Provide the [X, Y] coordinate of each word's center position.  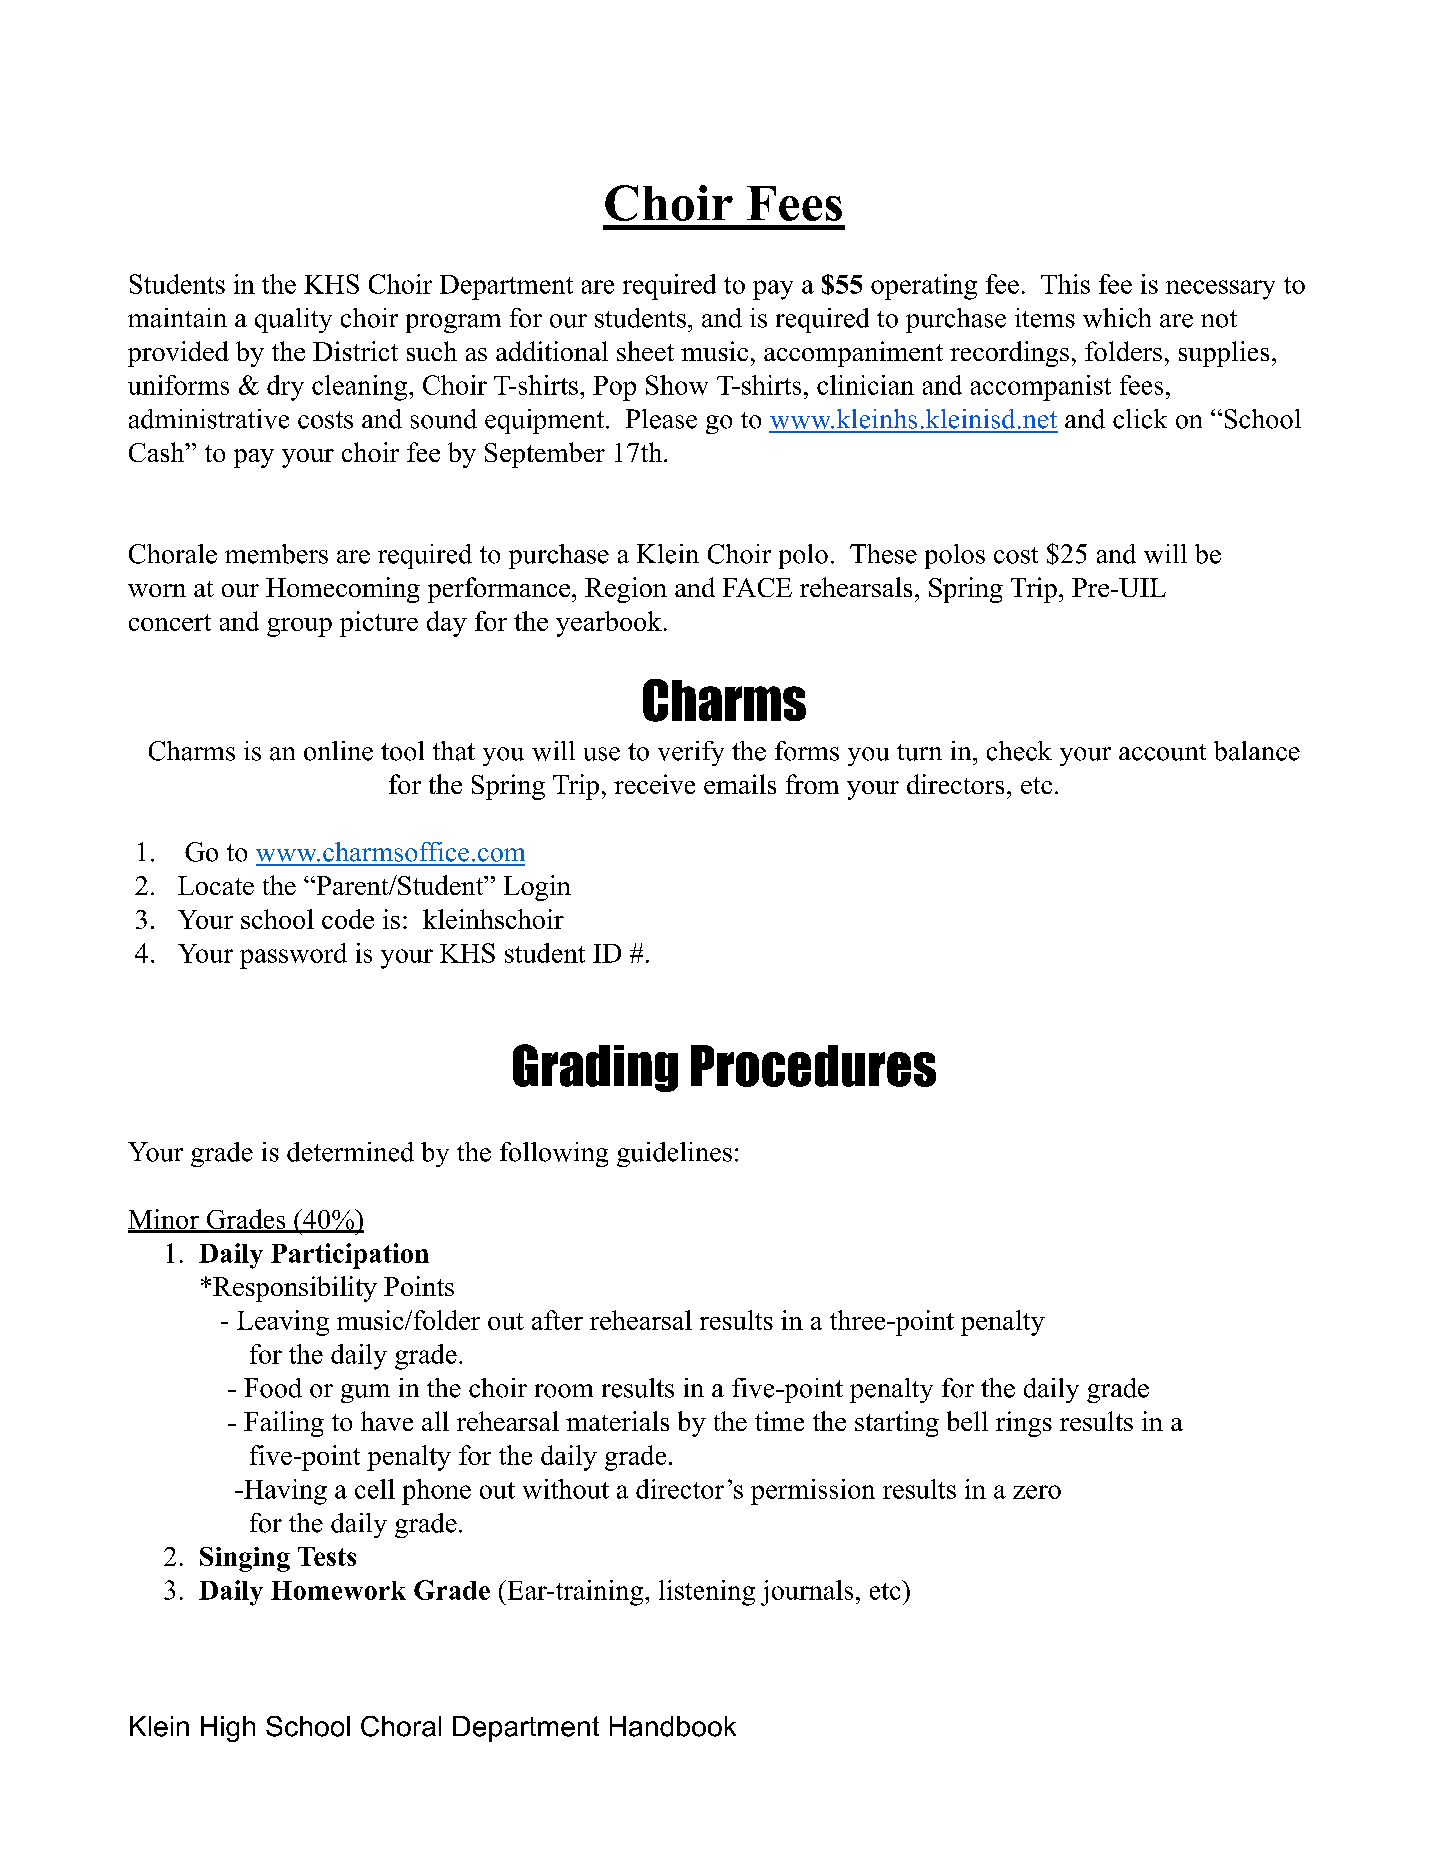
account [1162, 752]
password [293, 956]
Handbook [673, 1726]
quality [293, 320]
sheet [645, 351]
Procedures [813, 1066]
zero [1037, 1492]
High [228, 1729]
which [1117, 318]
